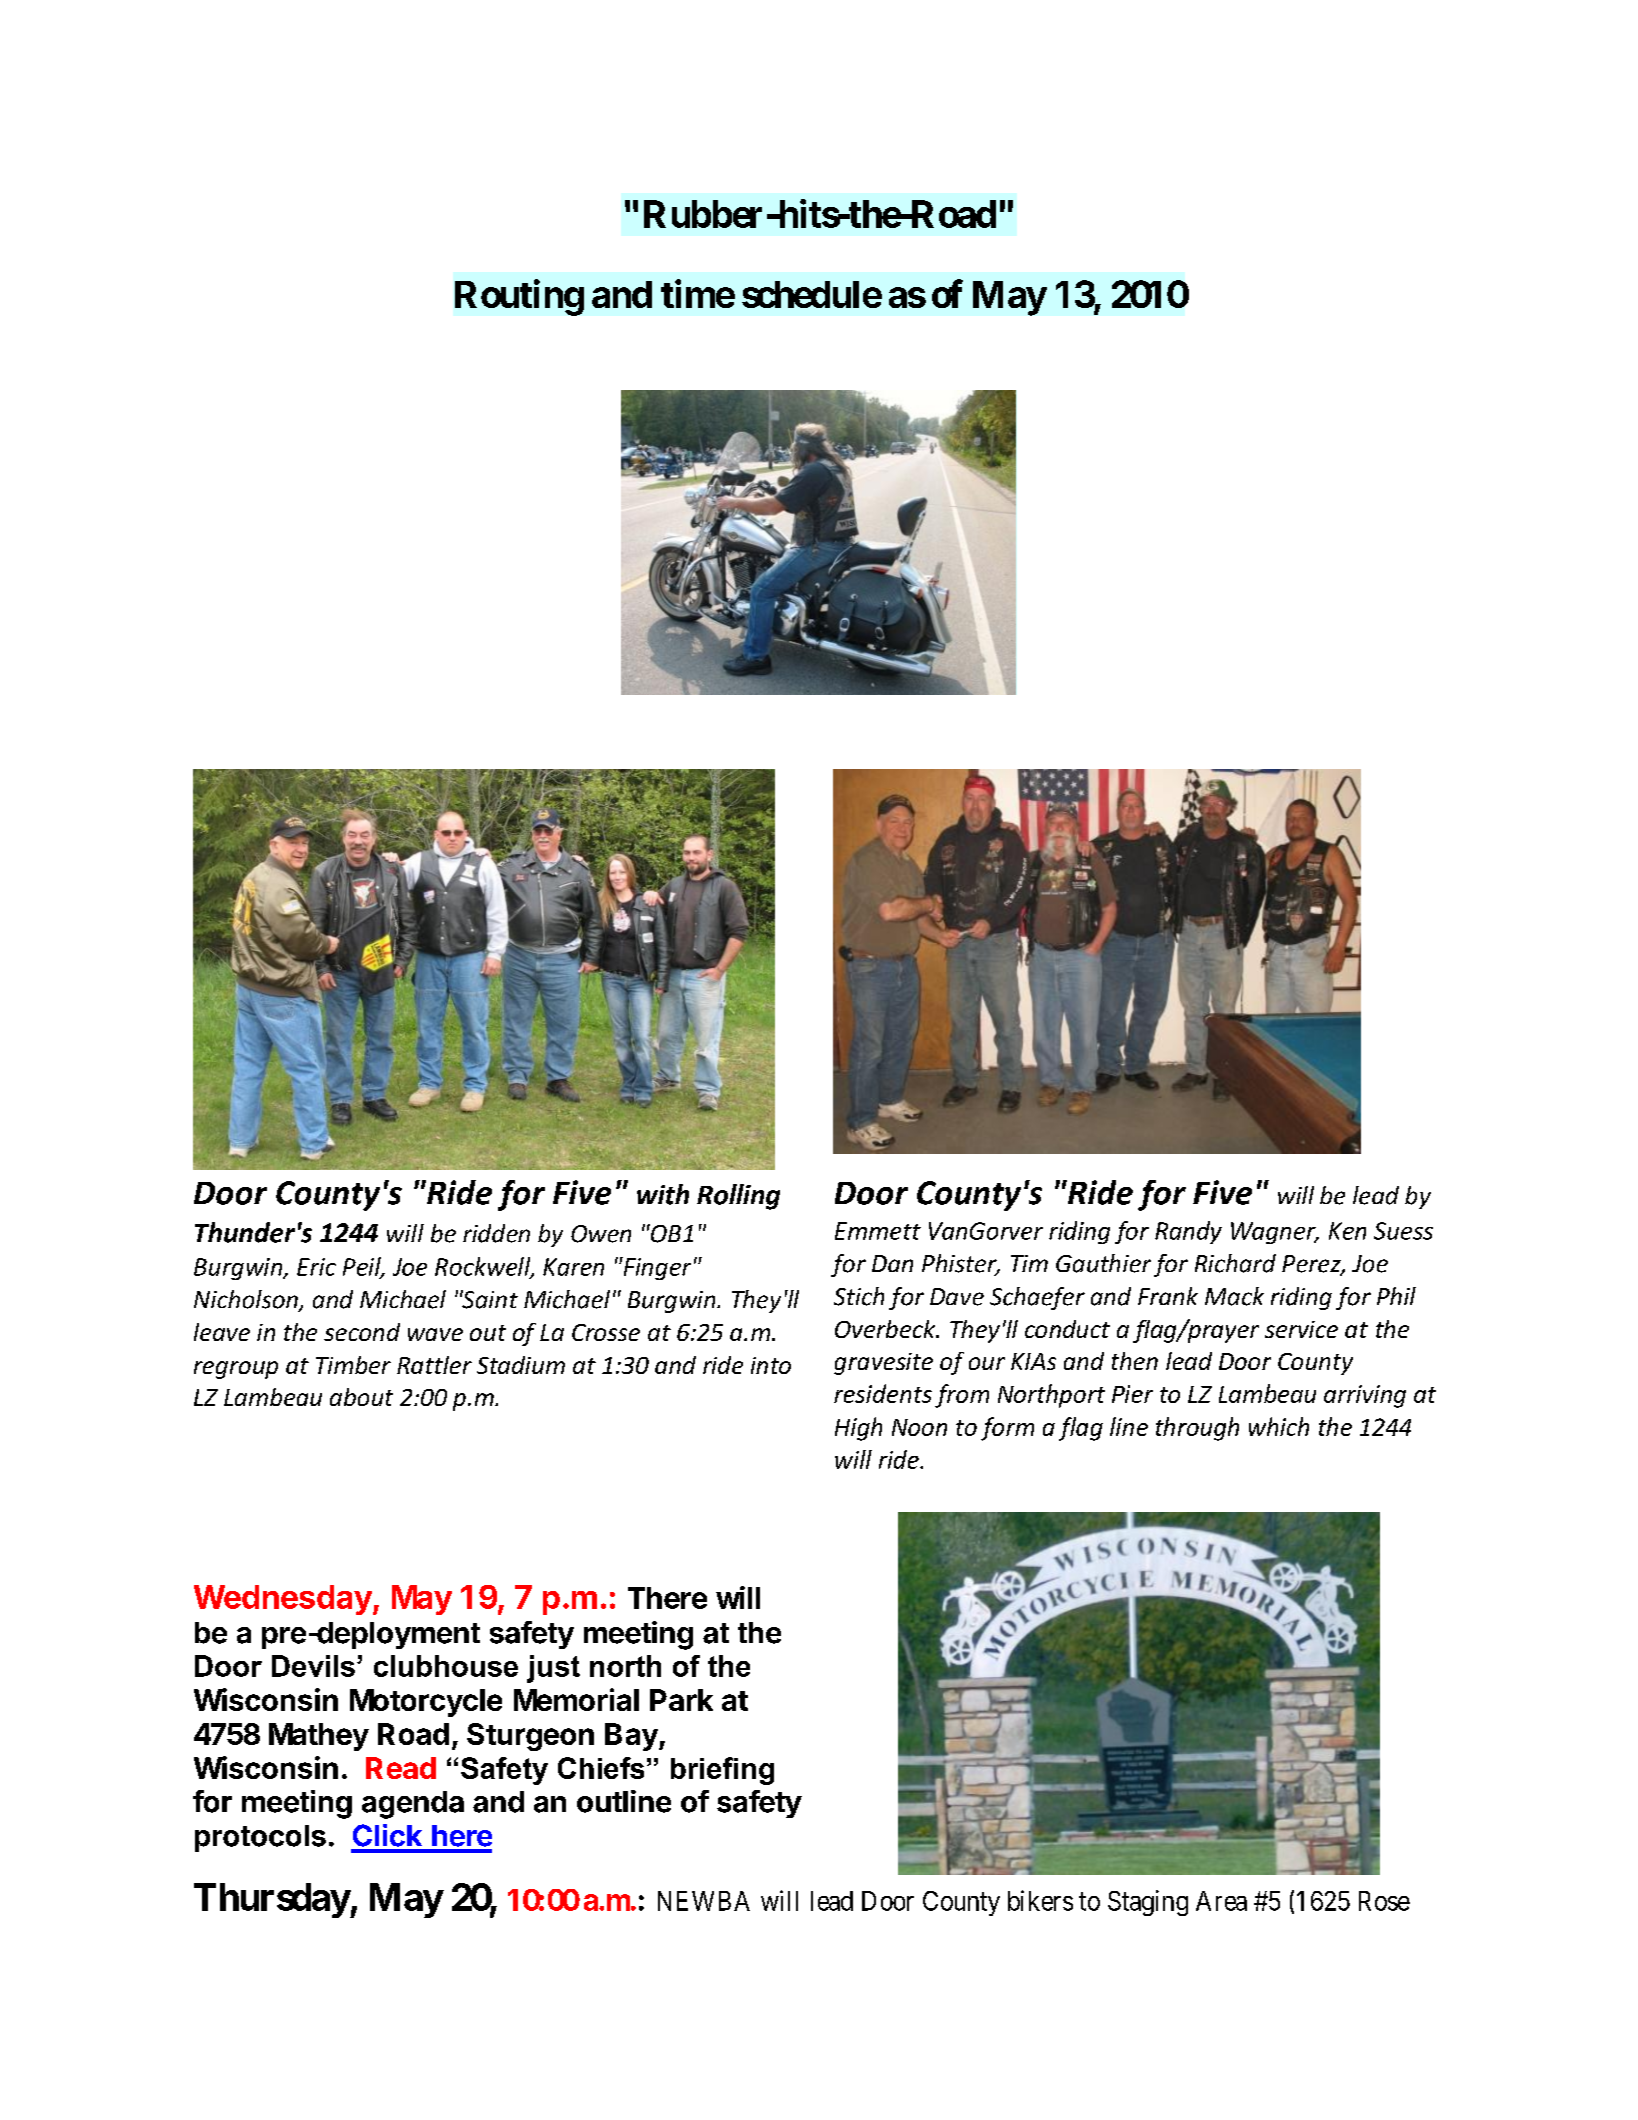 This document has height=2120, width=1638. Describe the element at coordinates (1197, 1429) in the document. I see `through` at that location.
